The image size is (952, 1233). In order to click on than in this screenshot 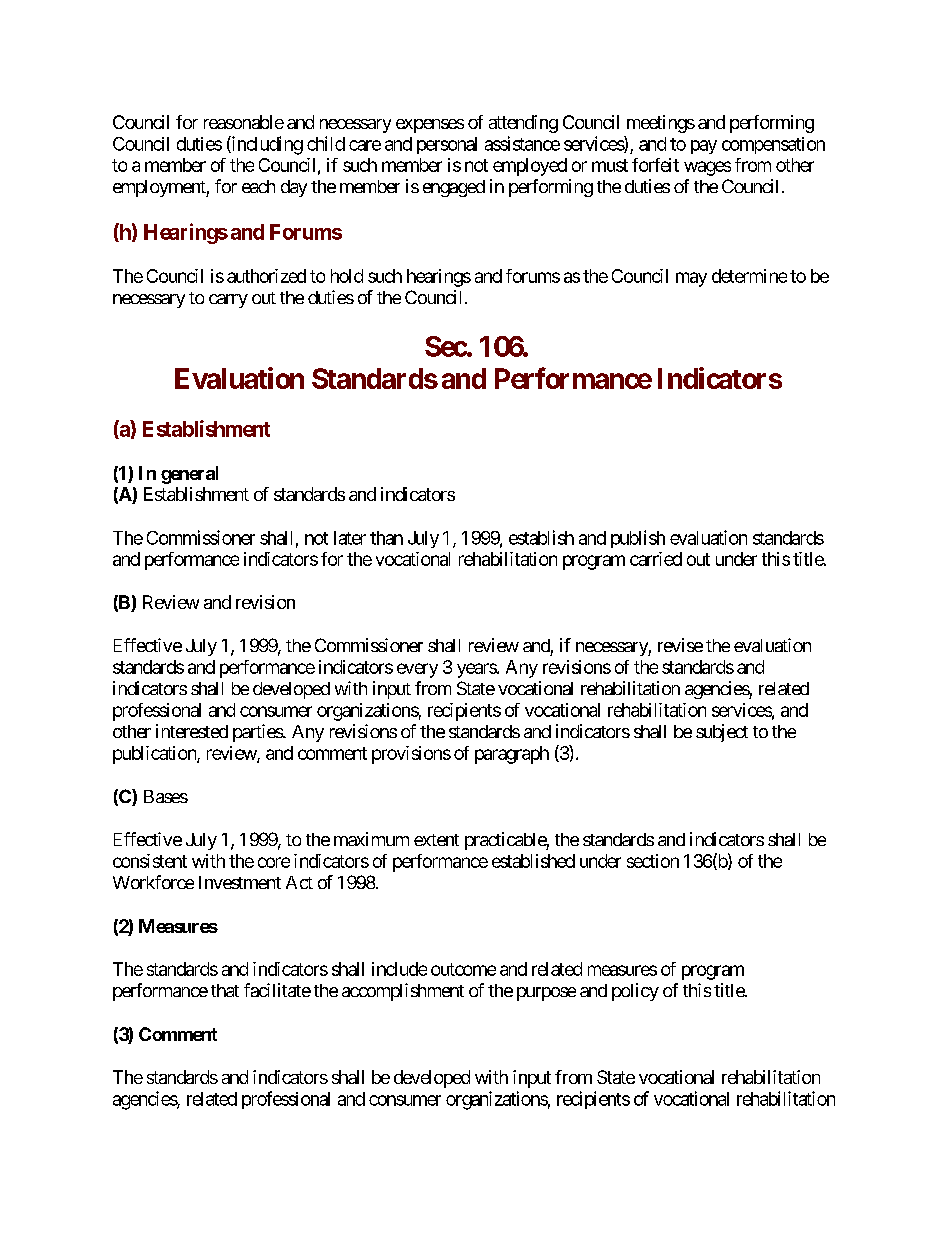, I will do `click(386, 538)`.
